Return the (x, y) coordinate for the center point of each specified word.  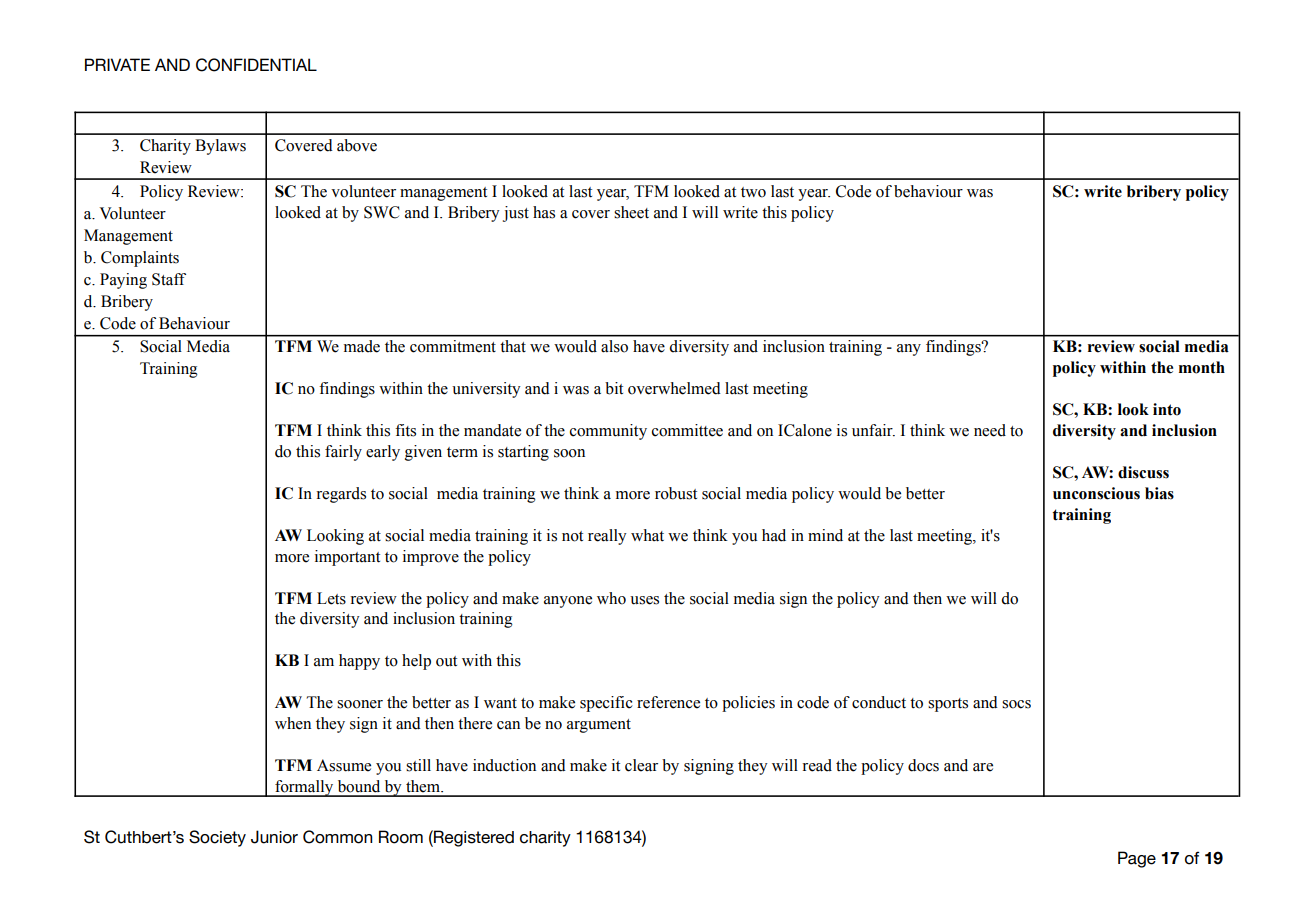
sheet (631, 212)
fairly (343, 453)
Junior (274, 837)
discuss (1143, 472)
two (753, 192)
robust (676, 493)
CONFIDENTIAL (256, 65)
